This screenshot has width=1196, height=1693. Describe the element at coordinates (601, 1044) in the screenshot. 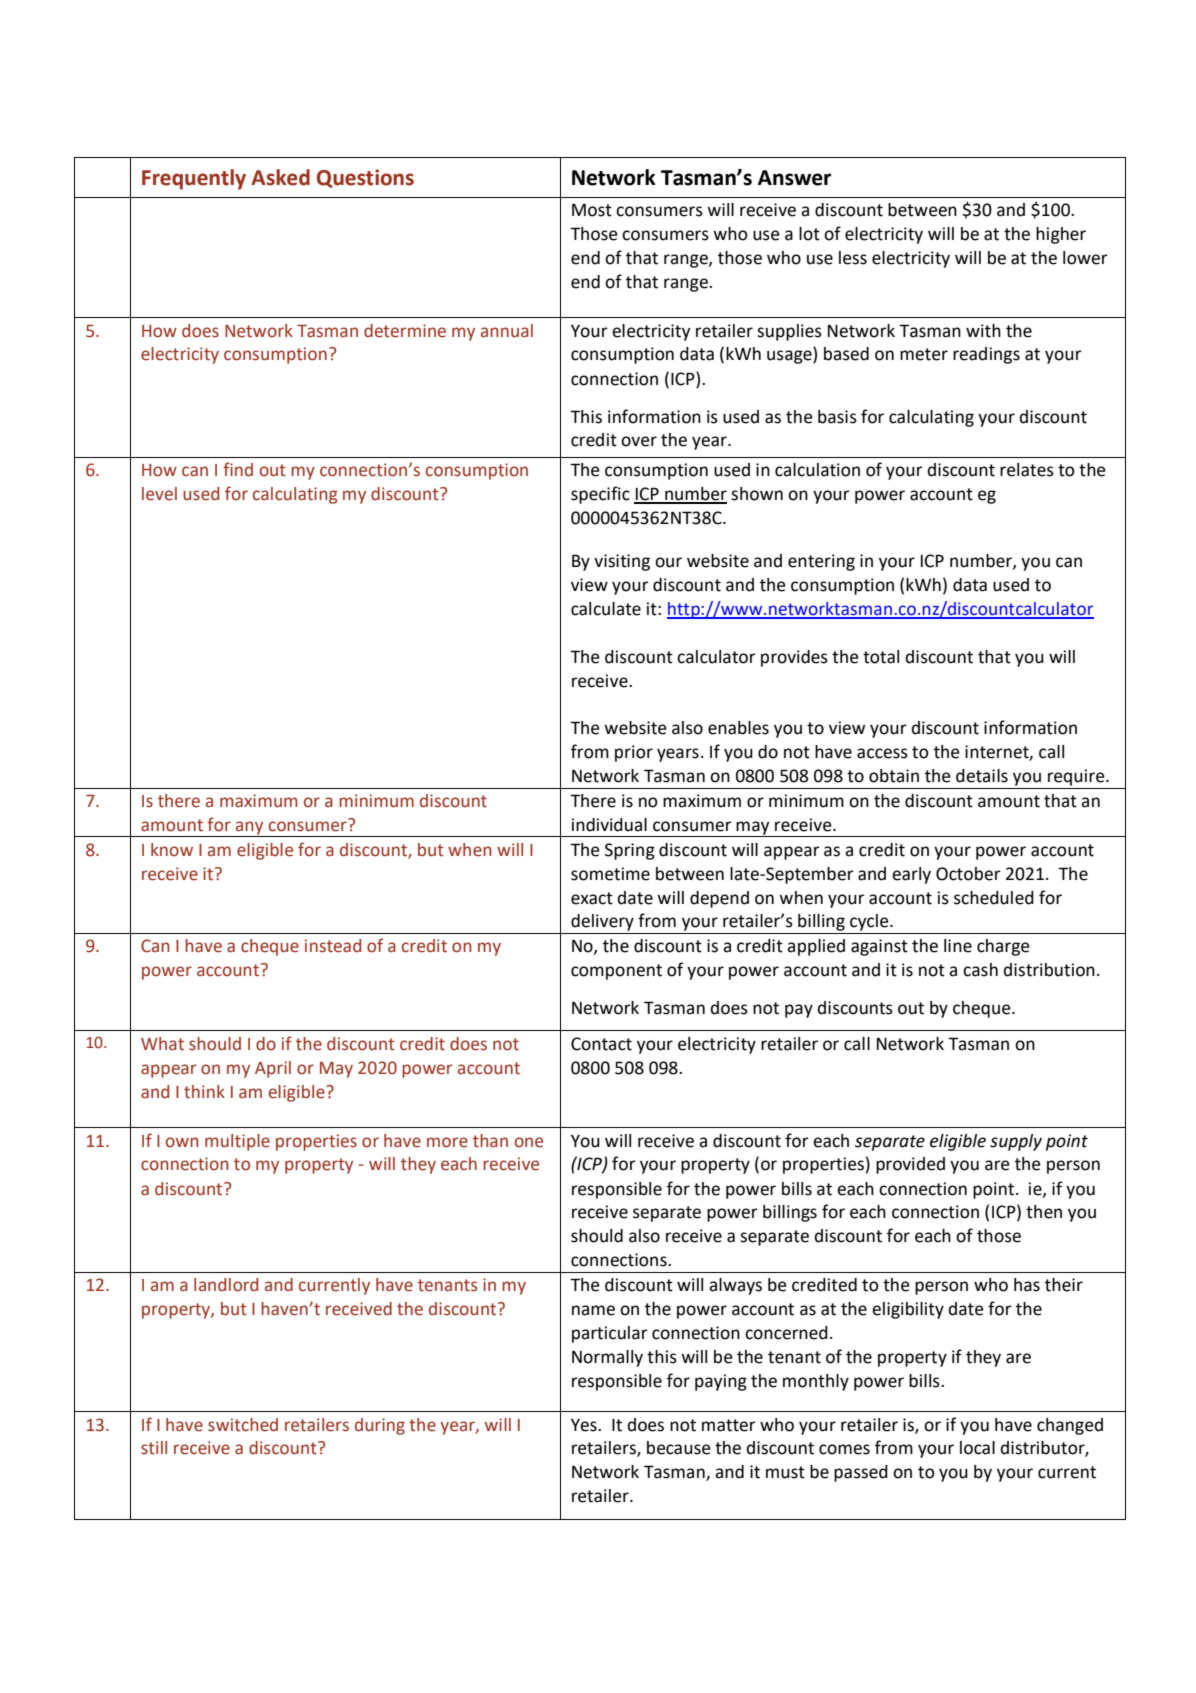

I see `Contact` at that location.
